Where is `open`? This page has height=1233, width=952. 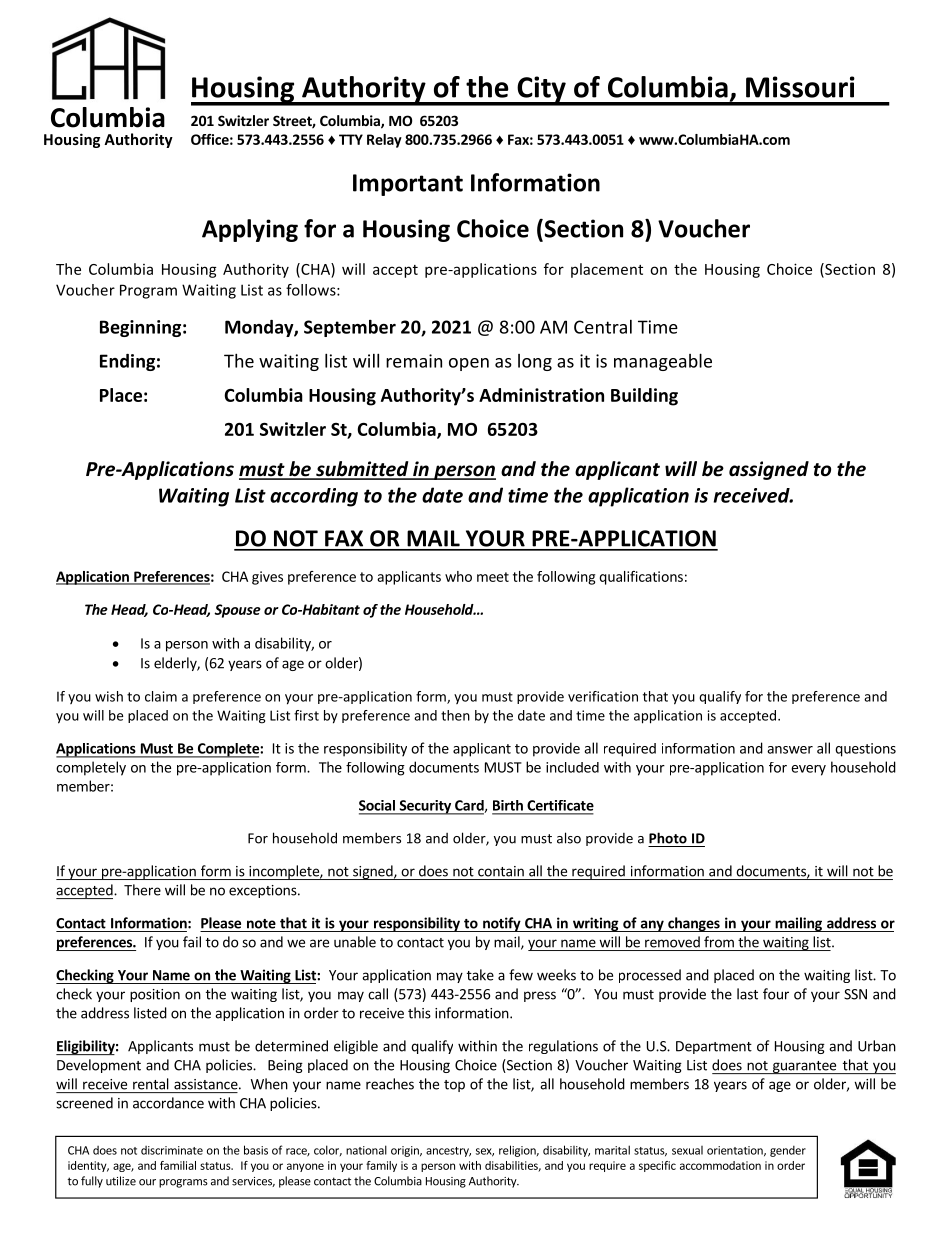
open is located at coordinates (469, 364).
